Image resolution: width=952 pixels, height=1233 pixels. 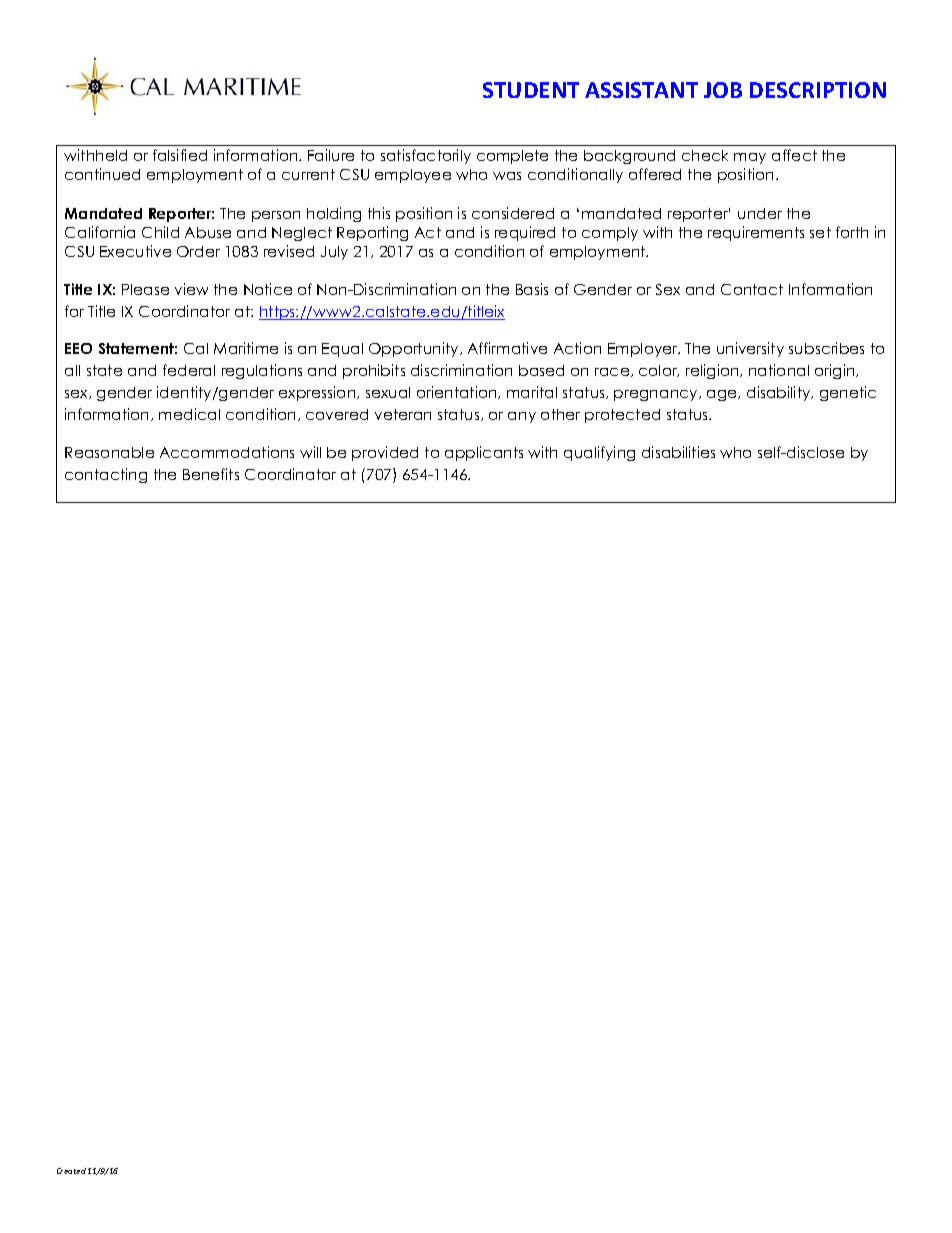 What do you see at coordinates (385, 453) in the screenshot?
I see `provided` at bounding box center [385, 453].
